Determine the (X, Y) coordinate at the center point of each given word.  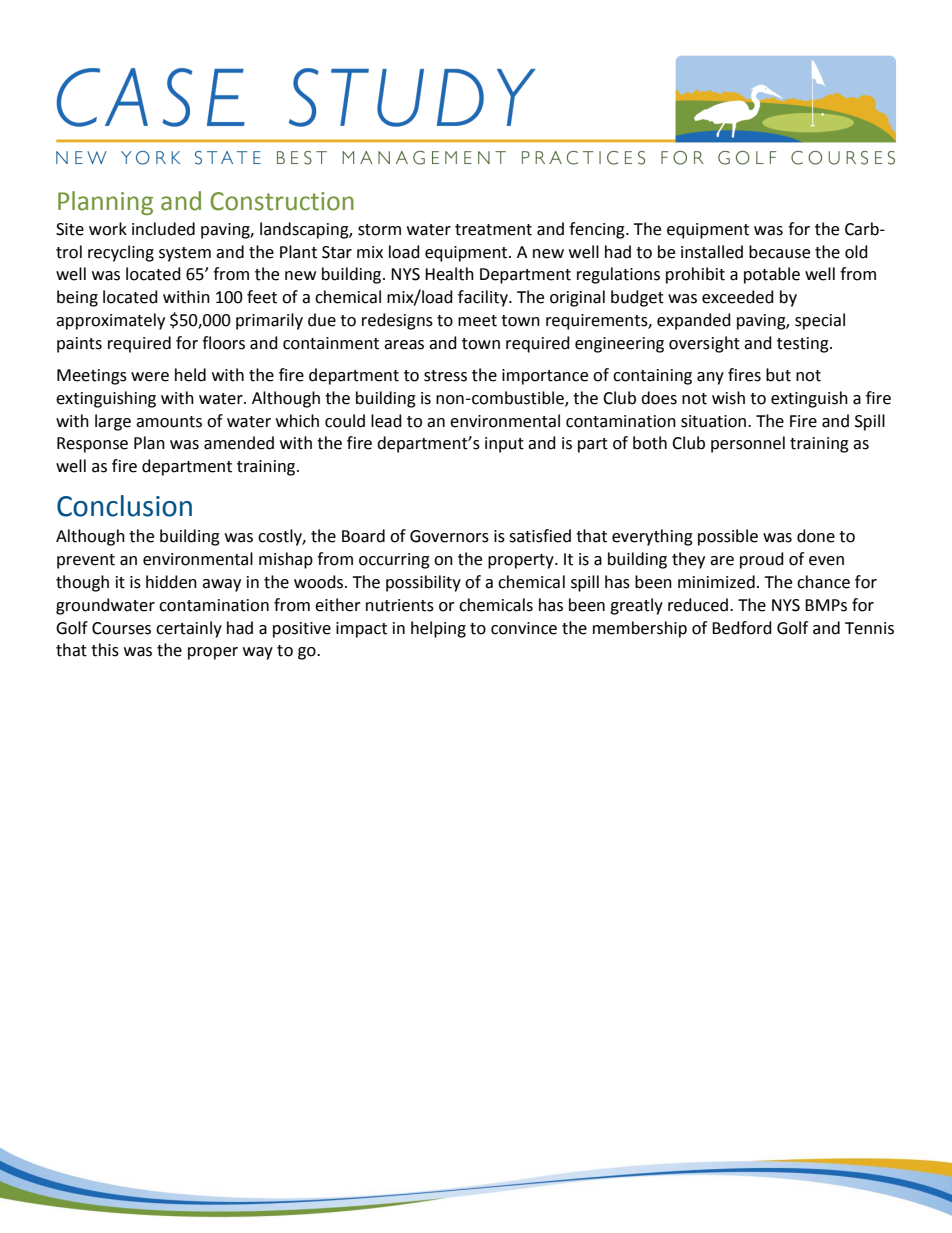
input (504, 445)
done (816, 536)
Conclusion (124, 506)
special (820, 321)
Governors (449, 536)
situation (715, 421)
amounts (169, 422)
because (779, 252)
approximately (110, 321)
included (163, 229)
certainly (189, 629)
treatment (493, 230)
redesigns (397, 321)
